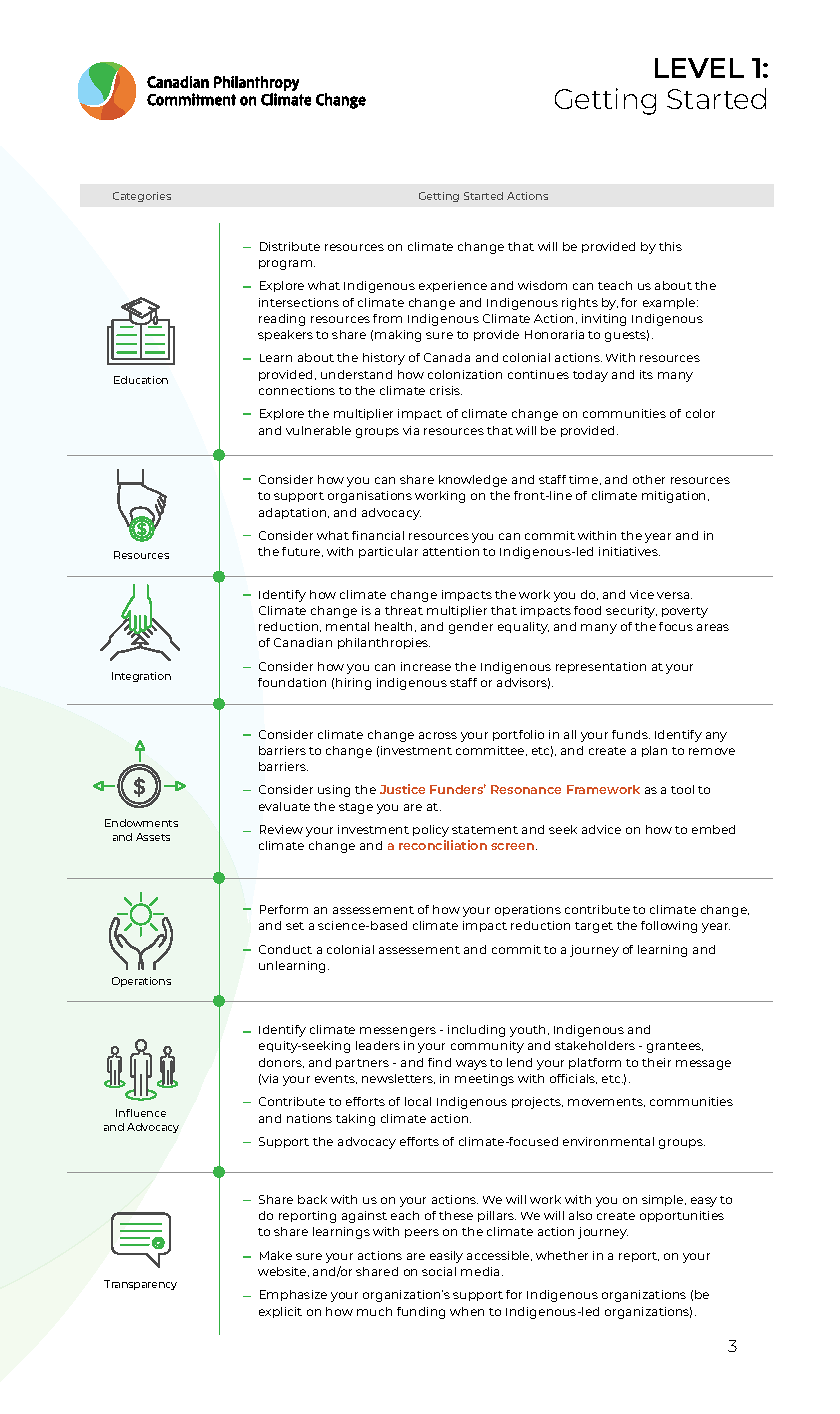 The width and height of the document is (840, 1414). Describe the element at coordinates (656, 1062) in the document. I see `their` at that location.
